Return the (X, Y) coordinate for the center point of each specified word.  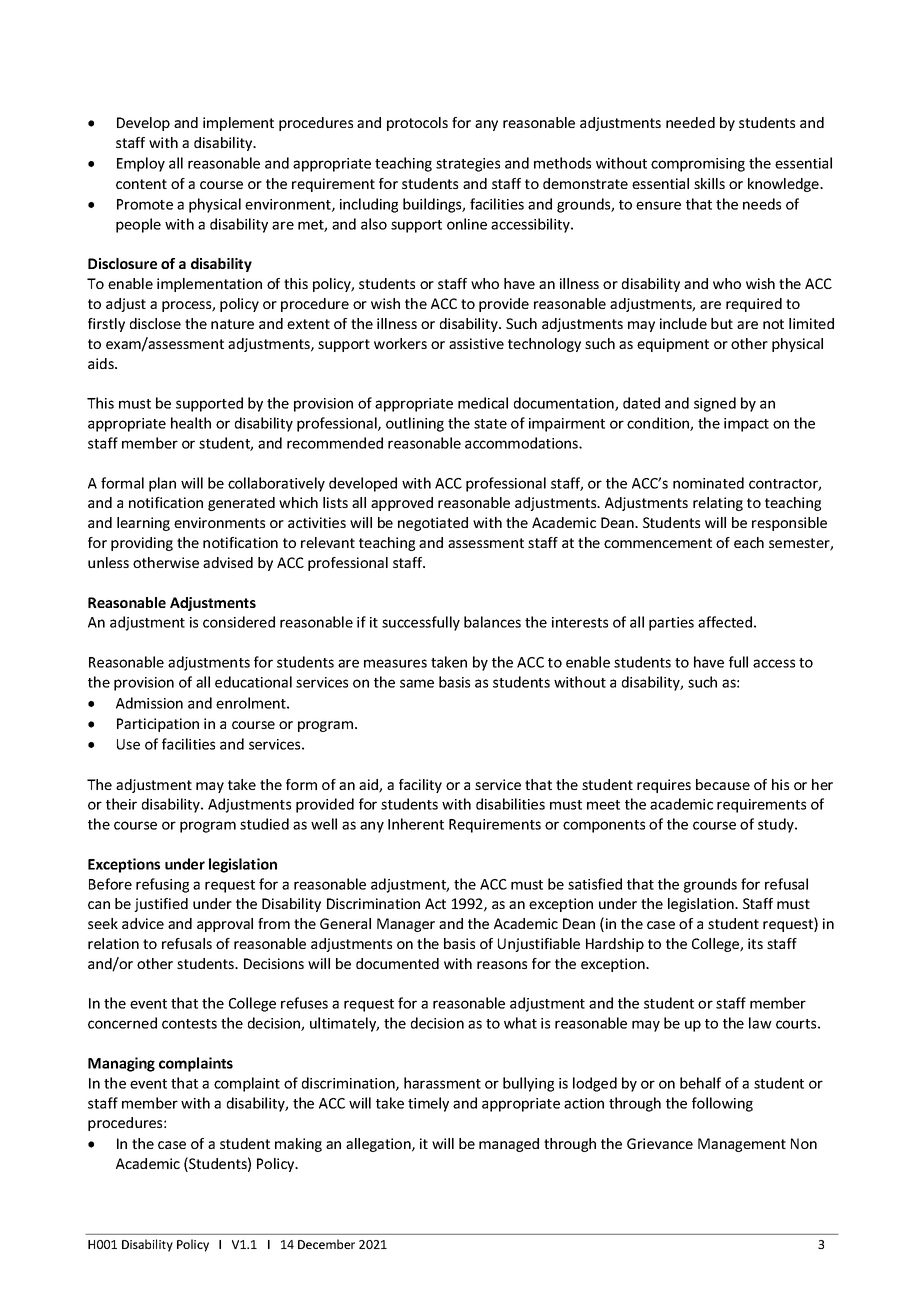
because (723, 784)
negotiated (433, 524)
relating (718, 504)
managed (509, 1145)
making (298, 1145)
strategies (468, 165)
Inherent (416, 824)
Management (742, 1145)
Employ (141, 164)
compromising (698, 165)
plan (162, 484)
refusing (162, 885)
